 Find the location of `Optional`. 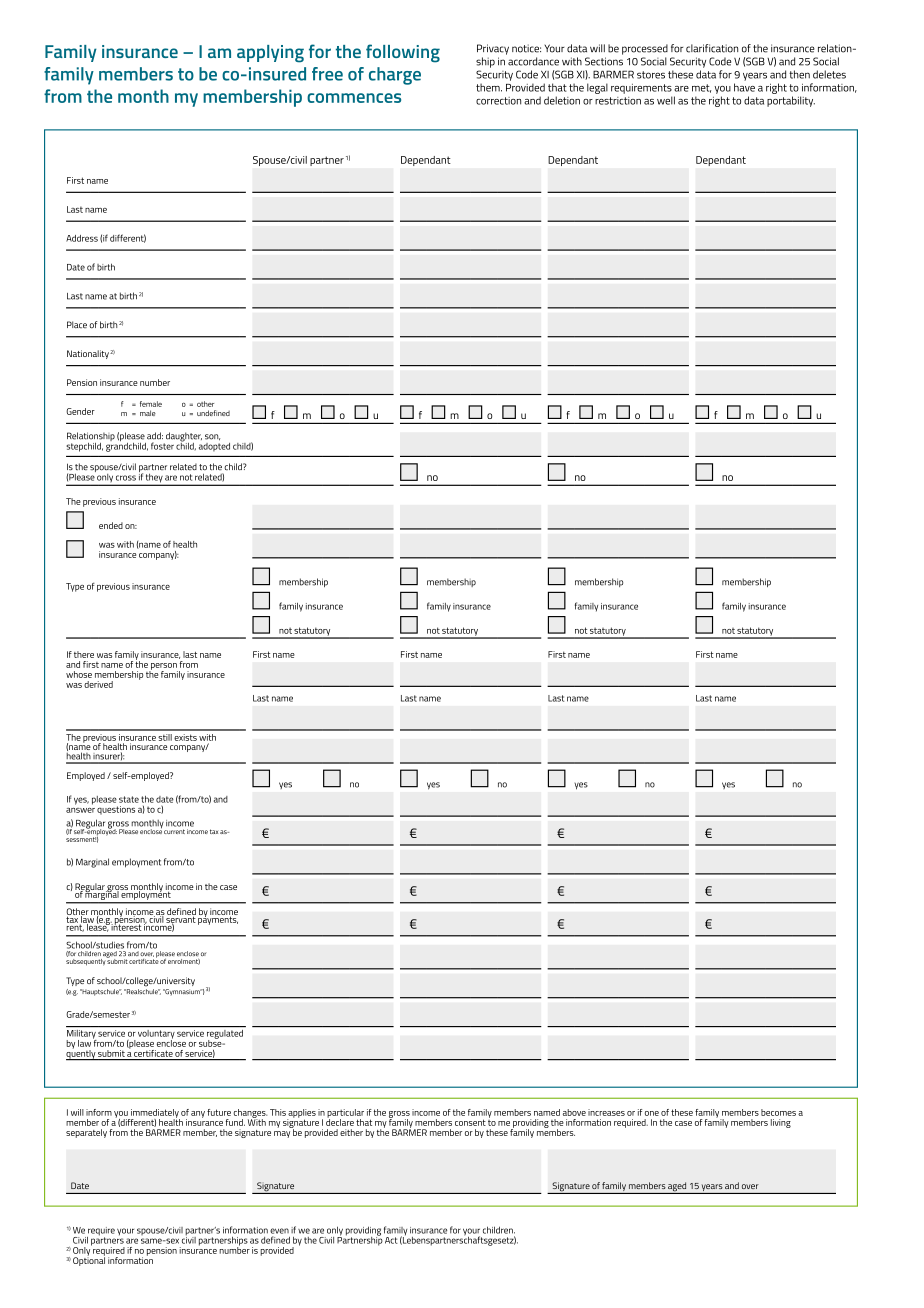

Optional is located at coordinates (89, 1260).
